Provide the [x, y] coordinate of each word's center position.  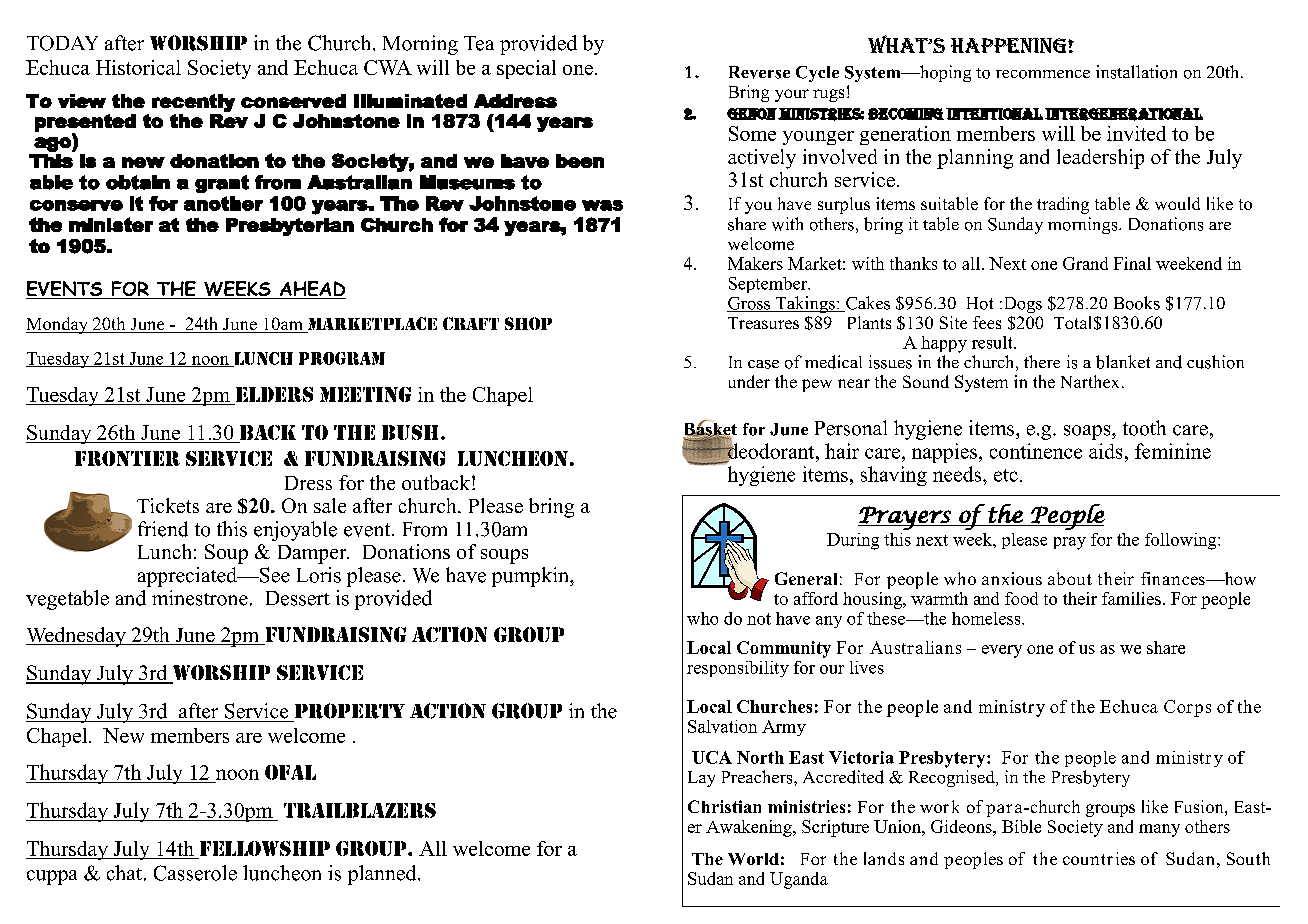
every [1002, 651]
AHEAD [311, 290]
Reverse [759, 72]
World [753, 859]
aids [1105, 451]
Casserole [195, 873]
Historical [138, 67]
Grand [1085, 263]
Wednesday [77, 637]
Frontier [127, 458]
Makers [755, 263]
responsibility [738, 669]
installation [1136, 72]
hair [842, 451]
